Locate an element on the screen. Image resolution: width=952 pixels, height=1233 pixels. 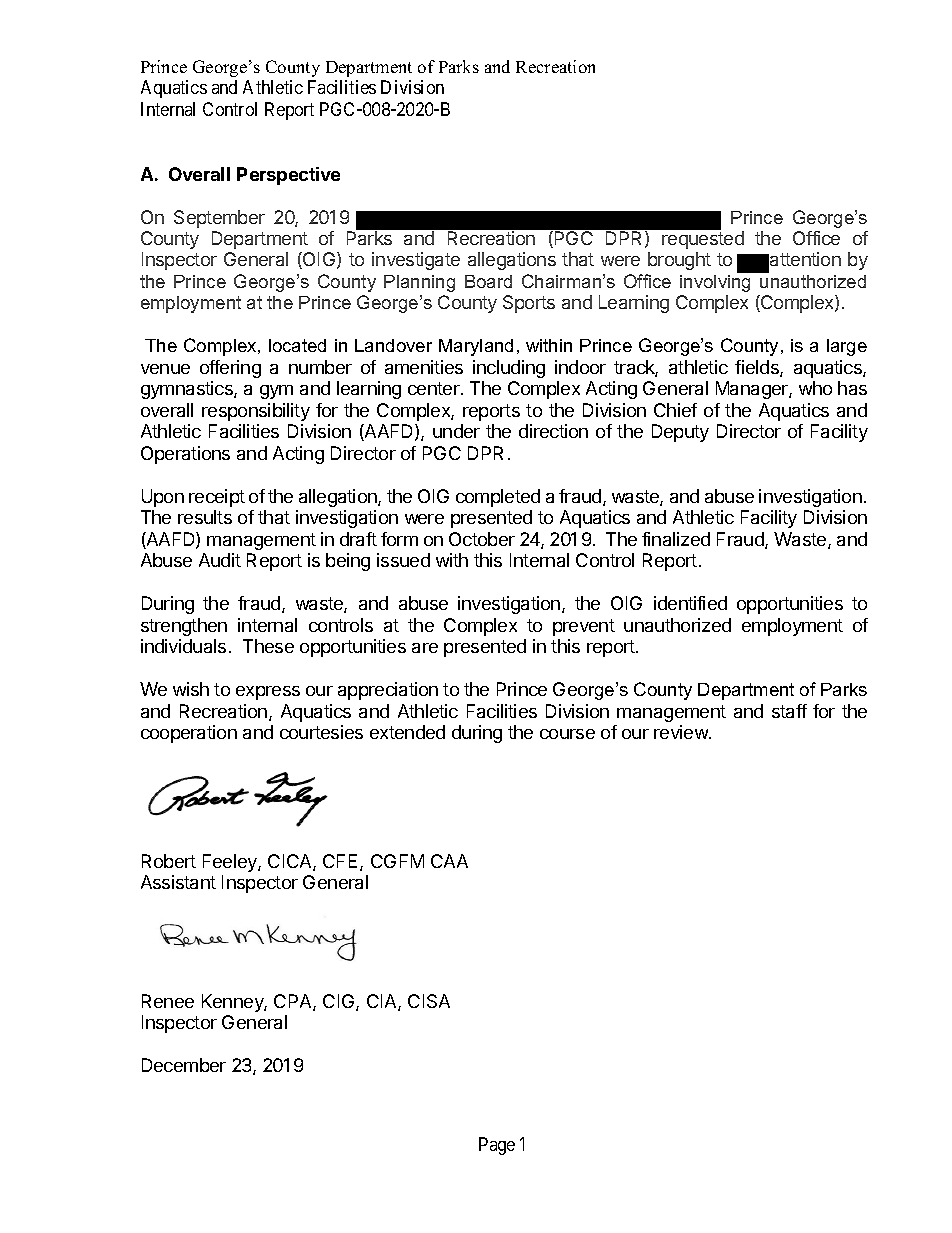
brought is located at coordinates (679, 261).
